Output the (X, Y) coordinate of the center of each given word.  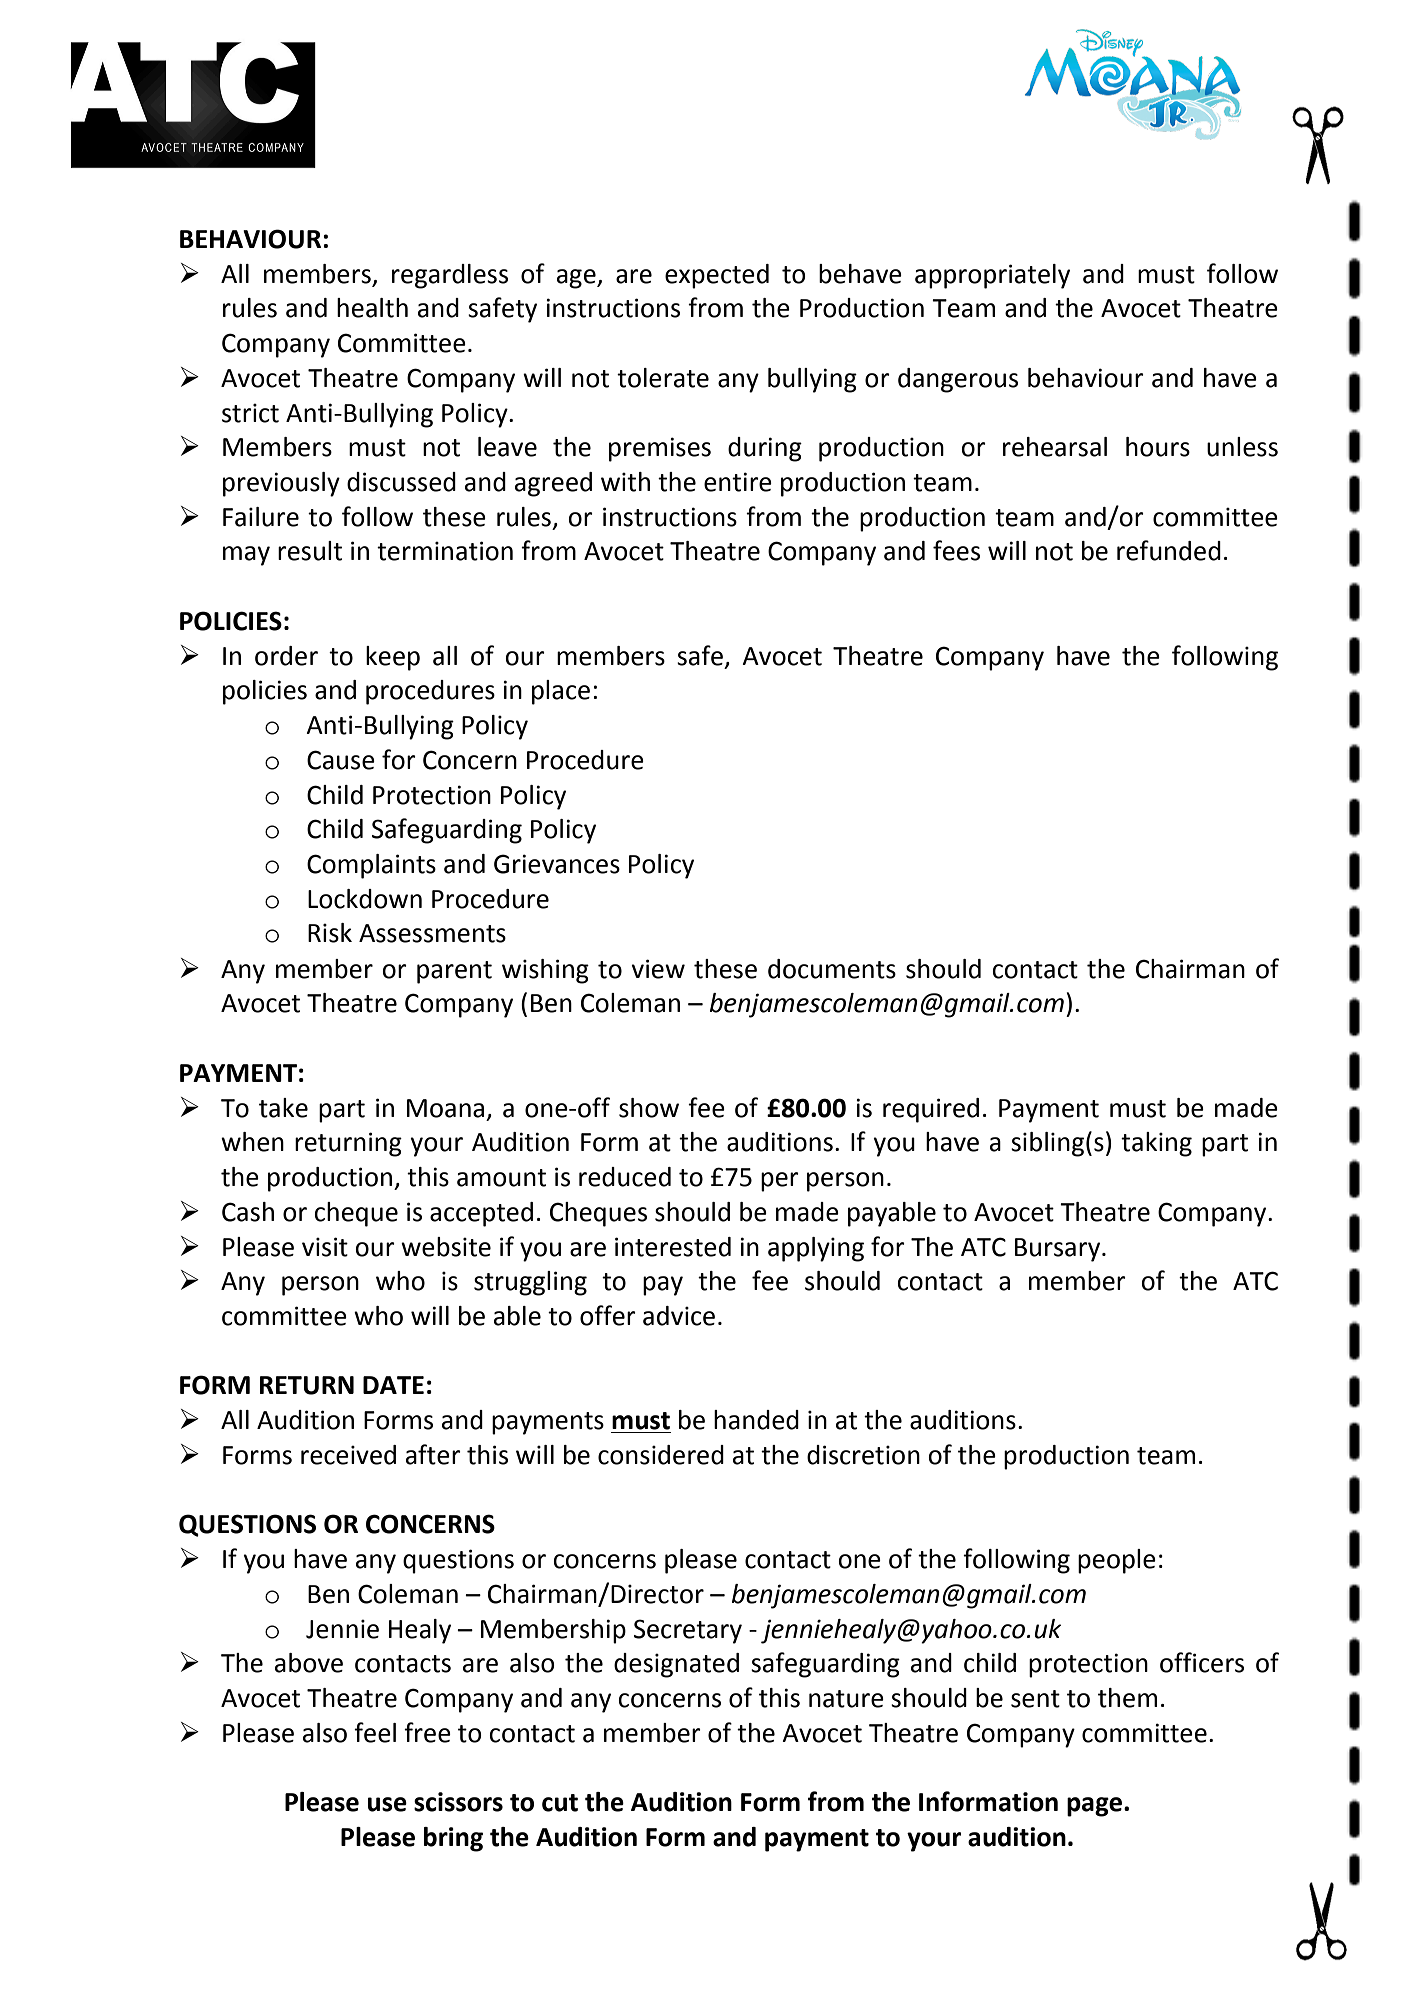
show (649, 1108)
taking (1156, 1144)
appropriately (992, 276)
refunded (1169, 550)
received (348, 1455)
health (372, 308)
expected (717, 276)
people (1117, 1561)
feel (375, 1732)
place (561, 692)
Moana (445, 1108)
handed (756, 1420)
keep (393, 658)
